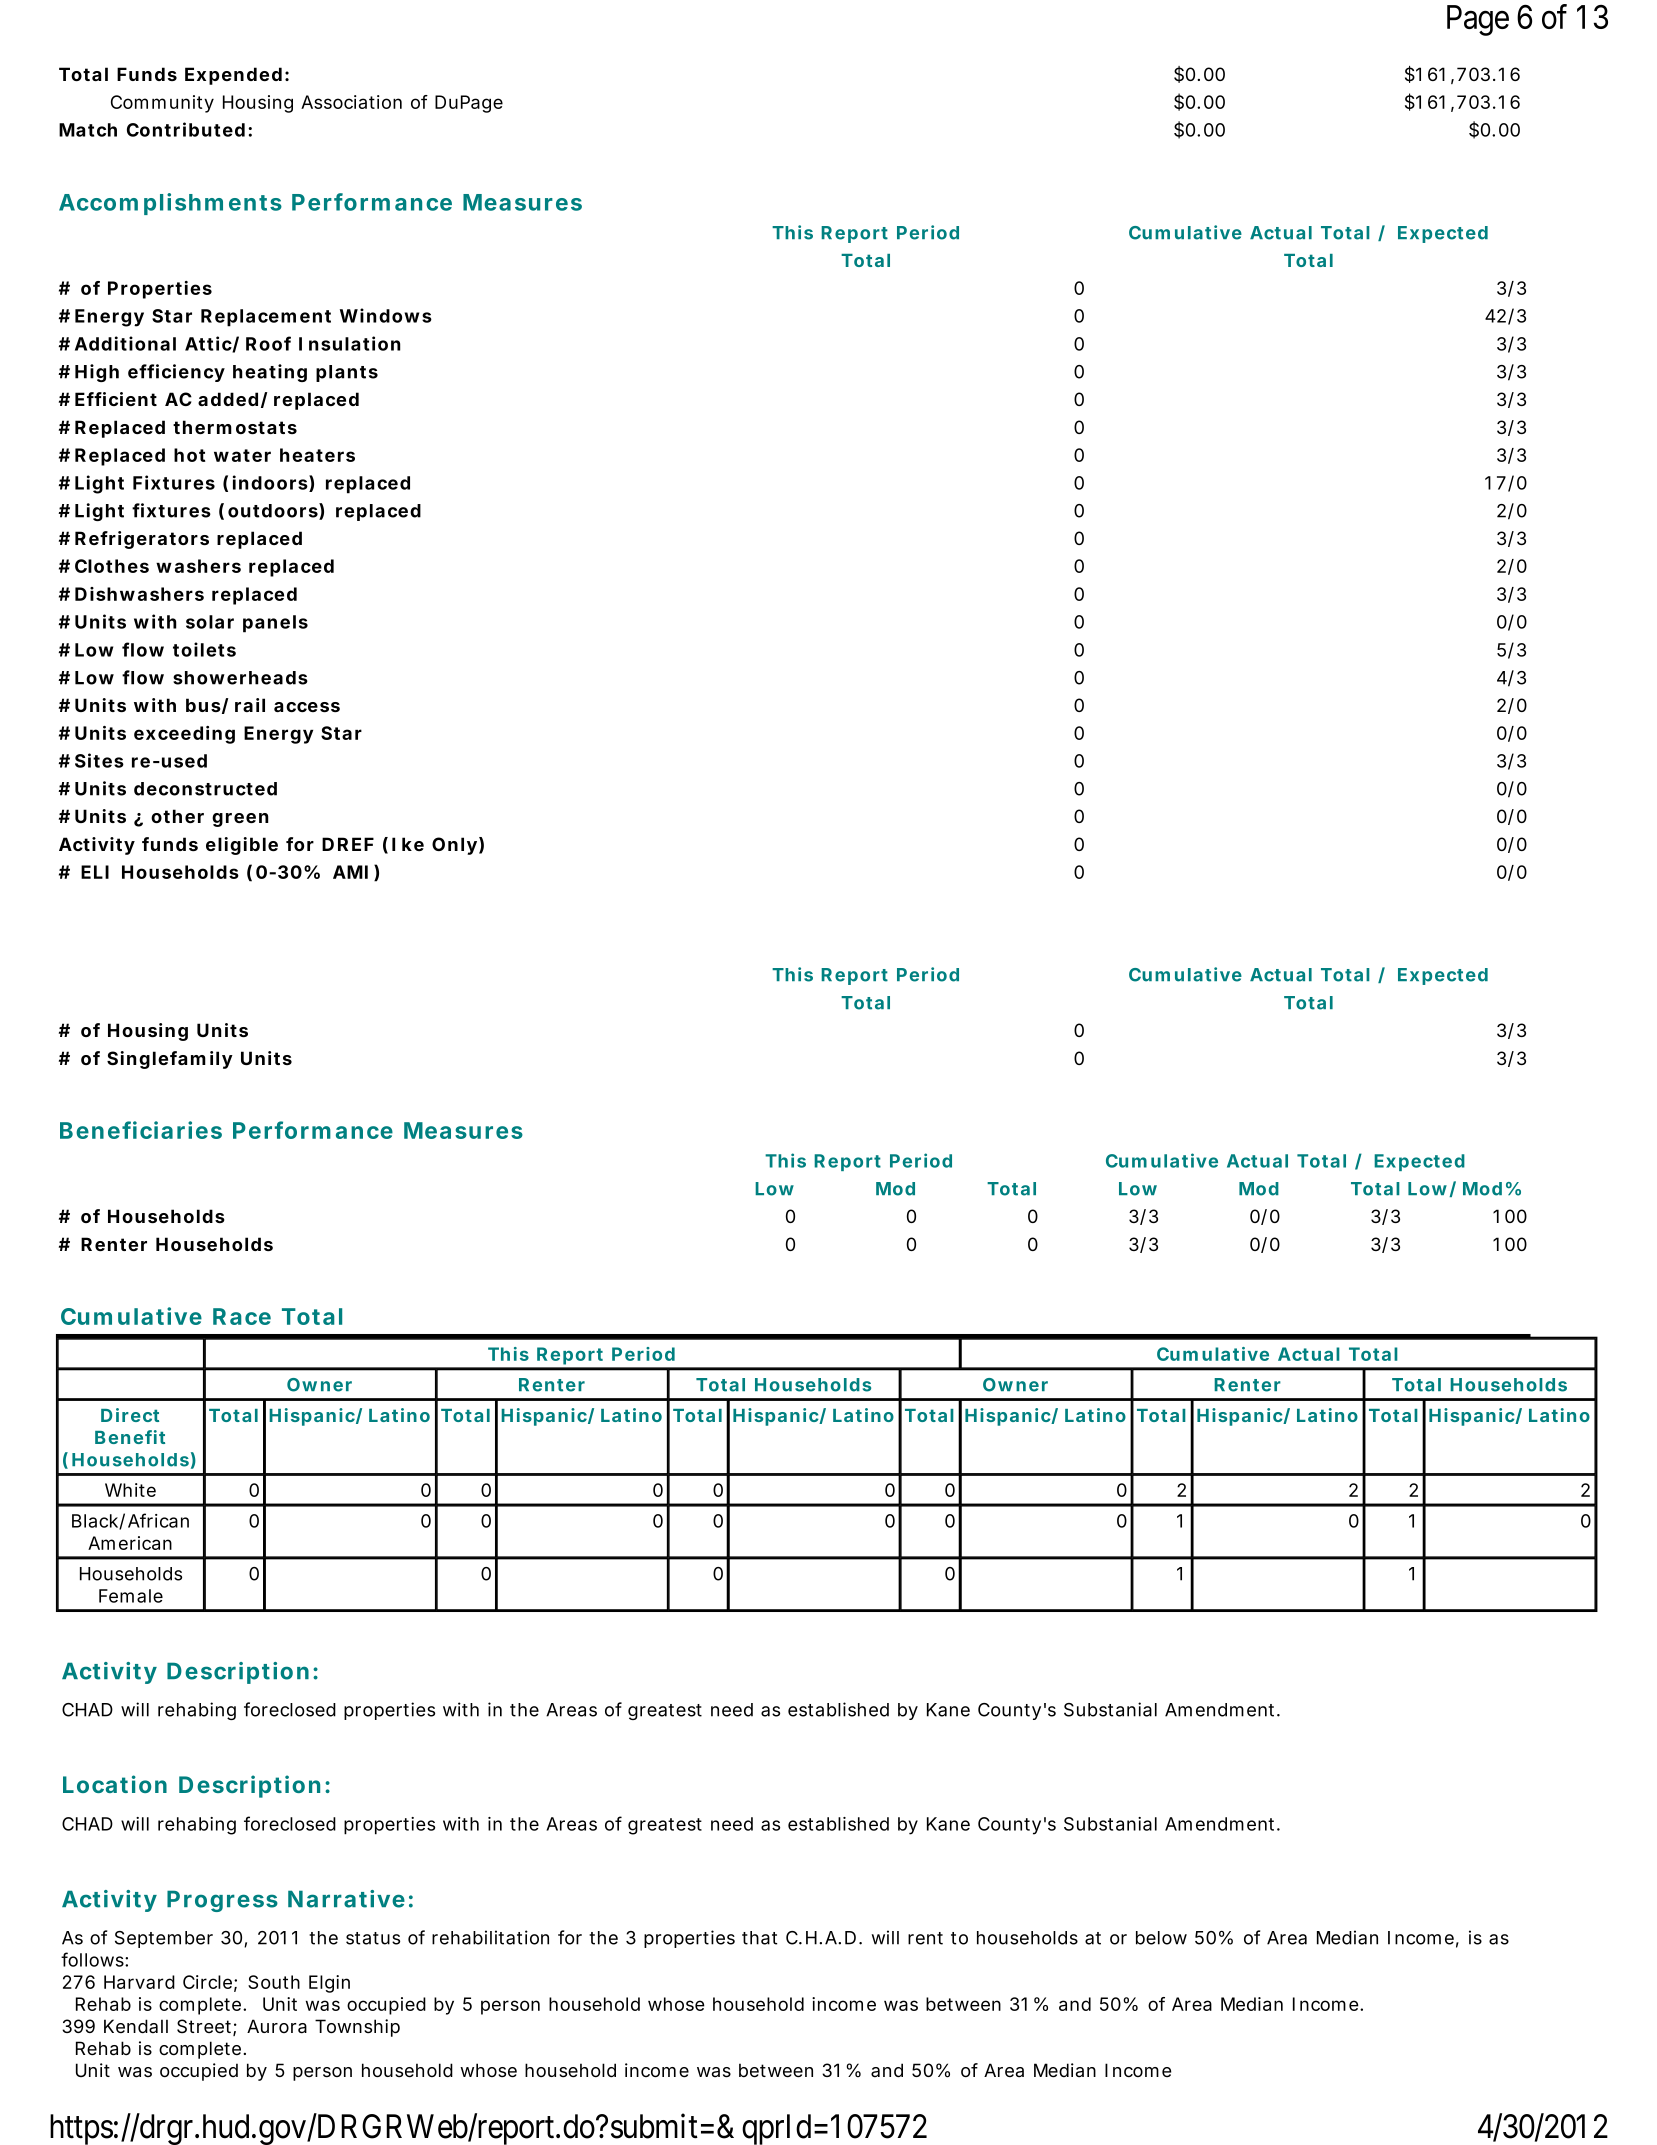 This image has width=1657, height=2145. What do you see at coordinates (759, 1938) in the image?
I see `that` at bounding box center [759, 1938].
